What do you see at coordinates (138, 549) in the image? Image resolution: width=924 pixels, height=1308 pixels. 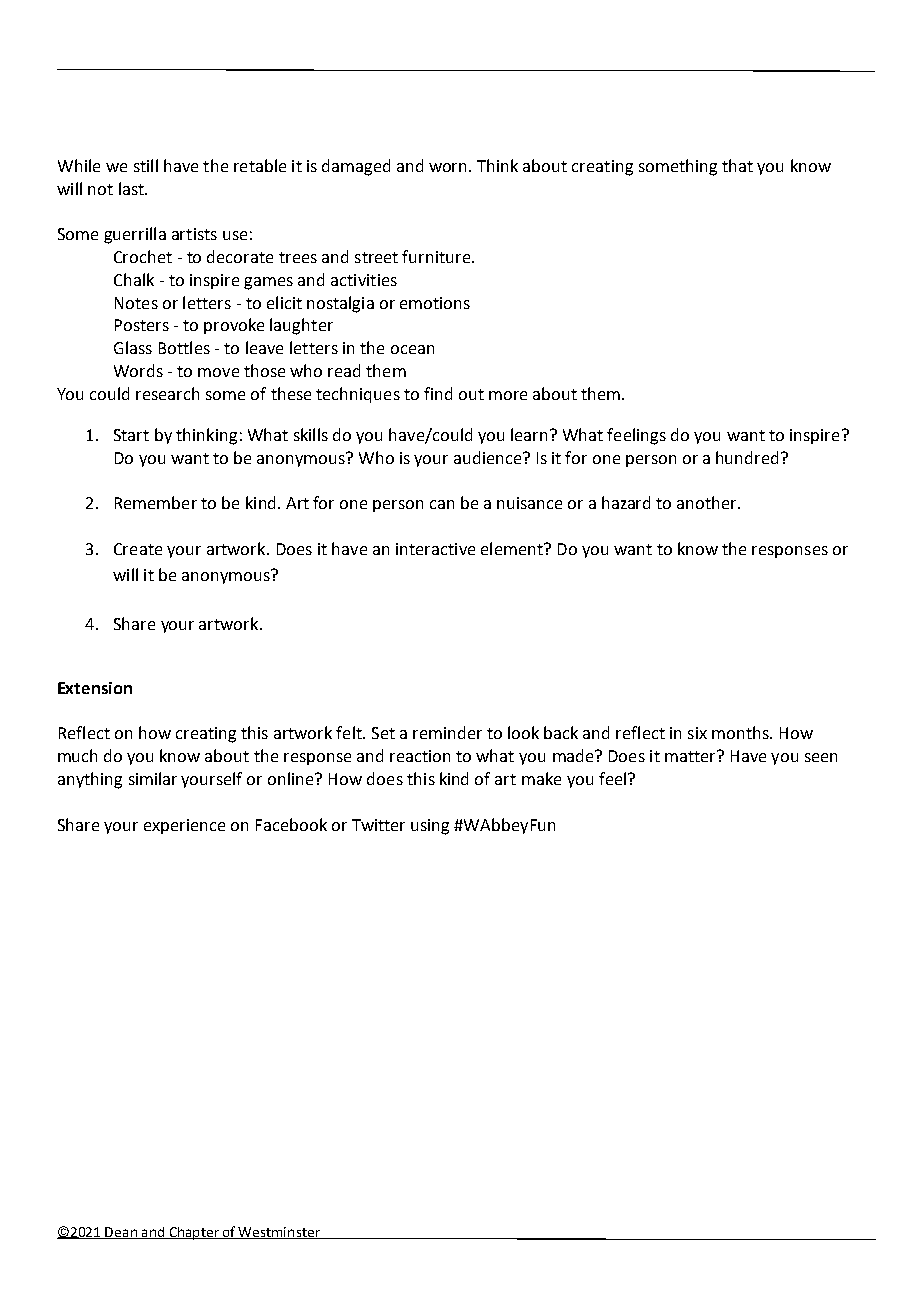 I see `Create` at bounding box center [138, 549].
